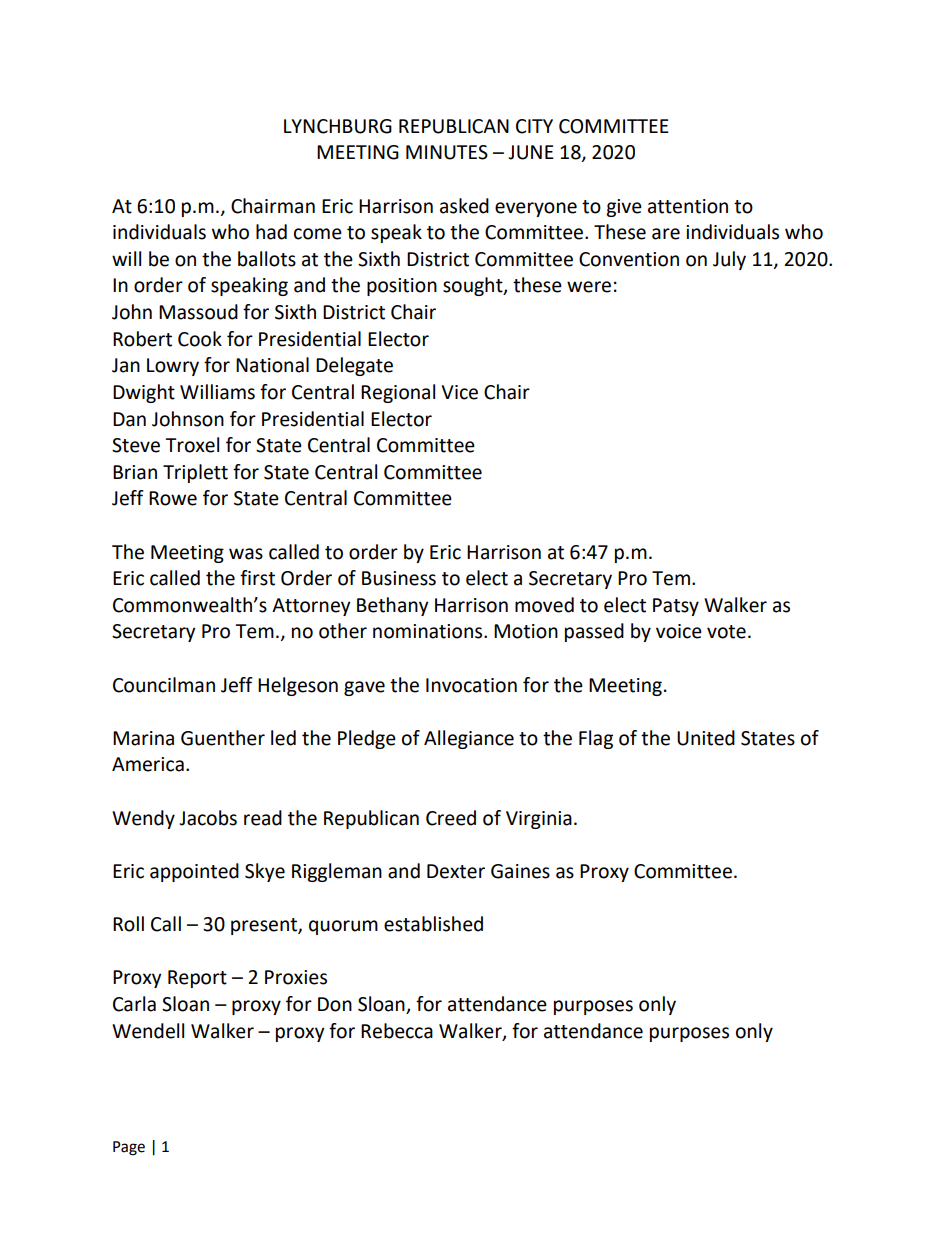  What do you see at coordinates (688, 206) in the document?
I see `attention` at bounding box center [688, 206].
